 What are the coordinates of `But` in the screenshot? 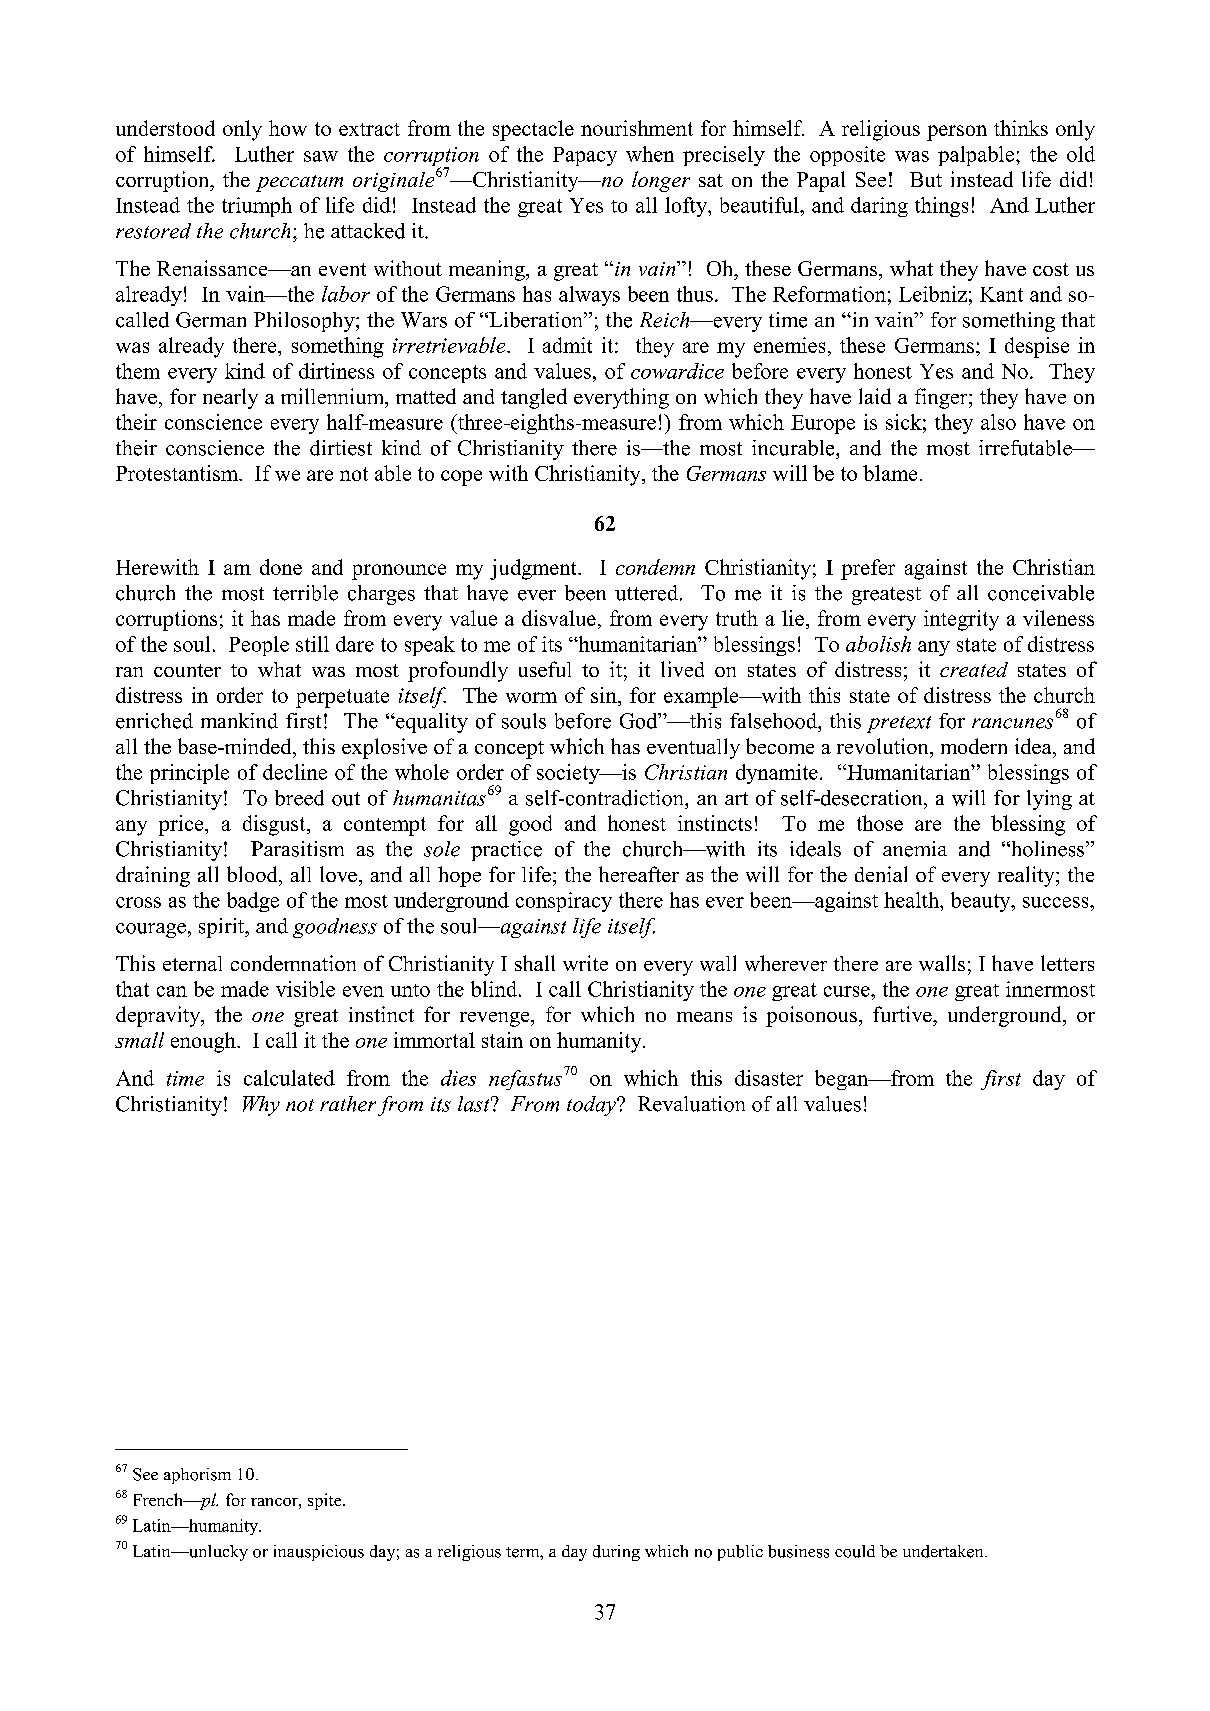 It's located at (926, 179).
